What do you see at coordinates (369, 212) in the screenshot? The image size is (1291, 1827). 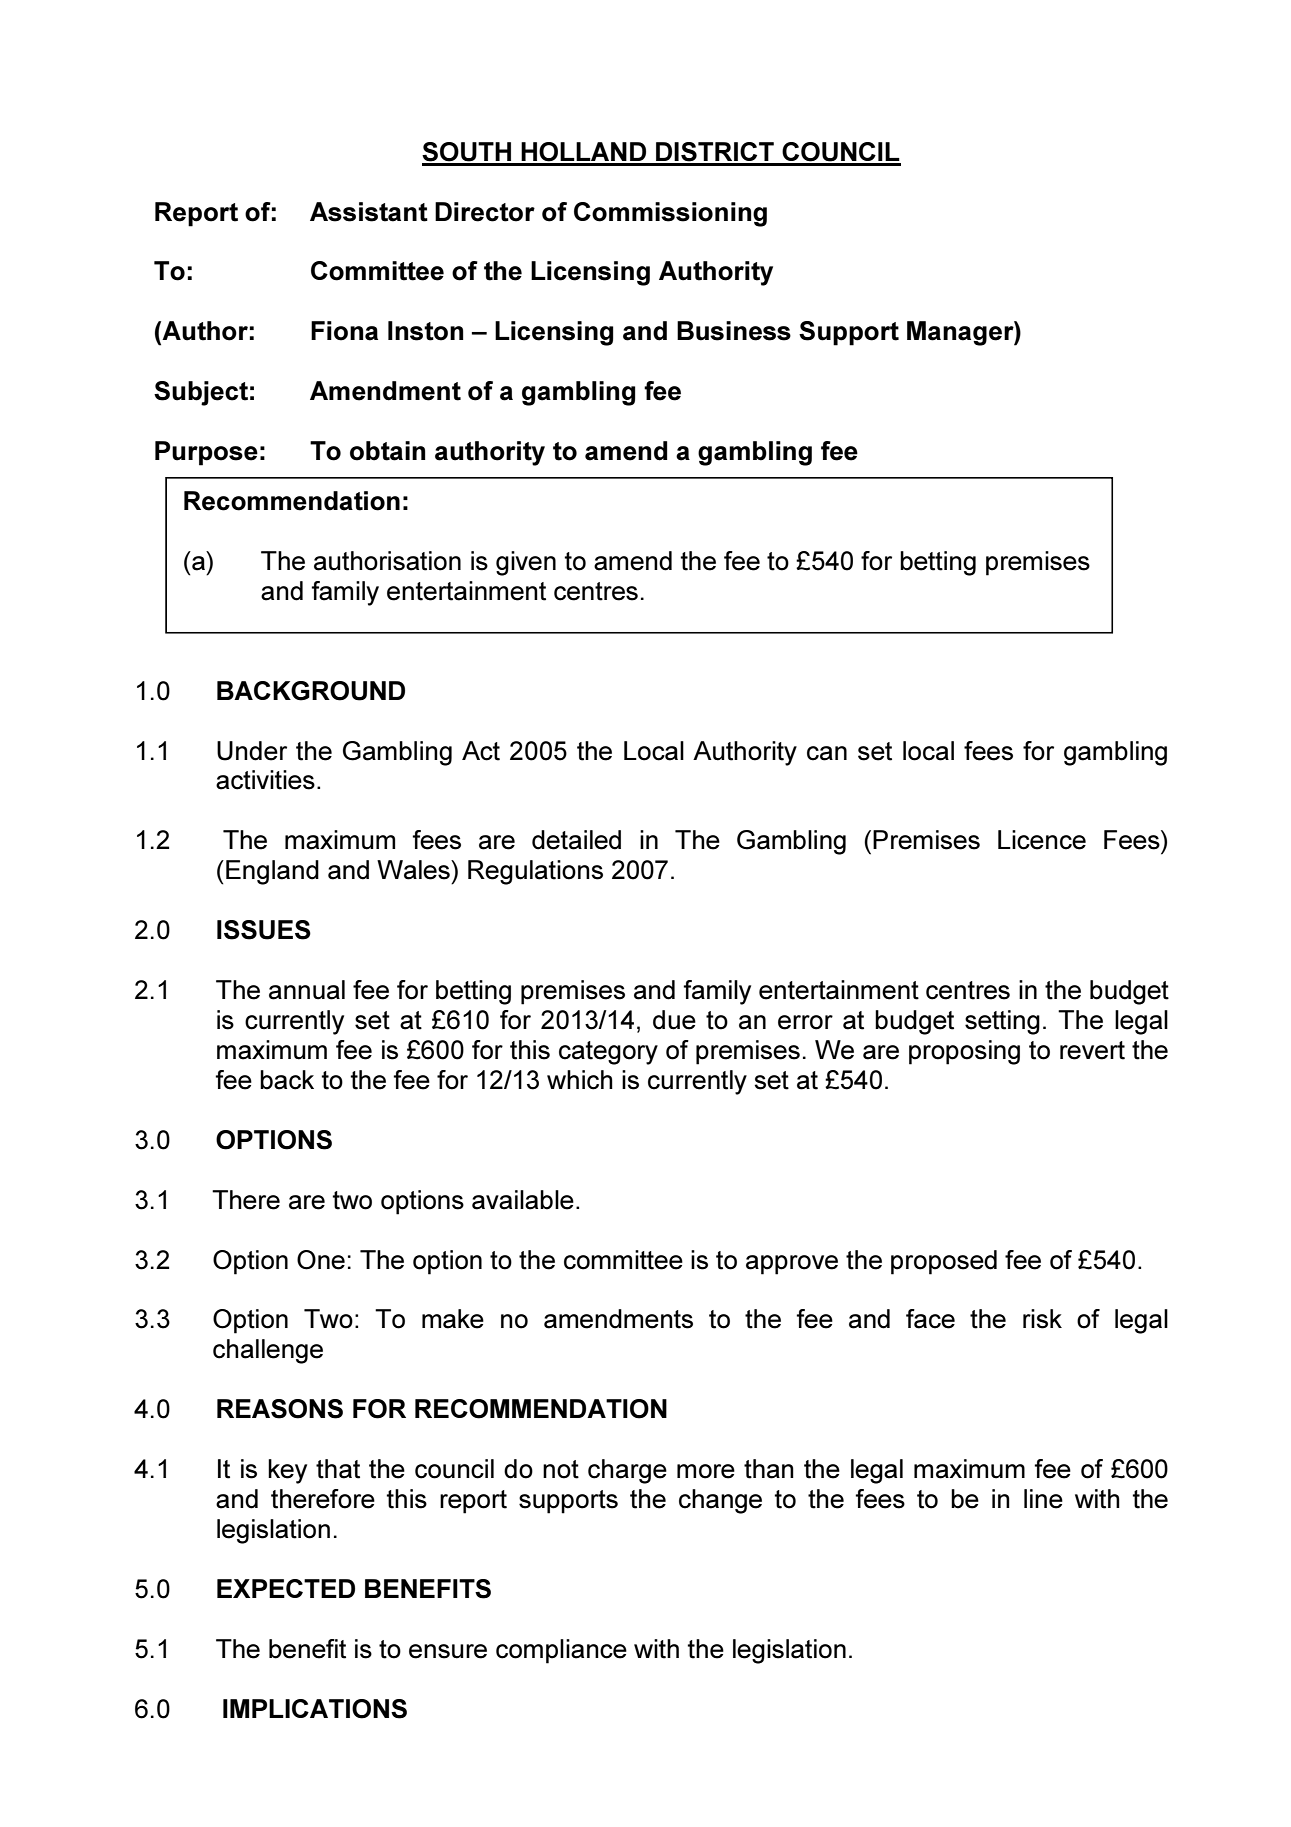 I see `Assistant` at bounding box center [369, 212].
